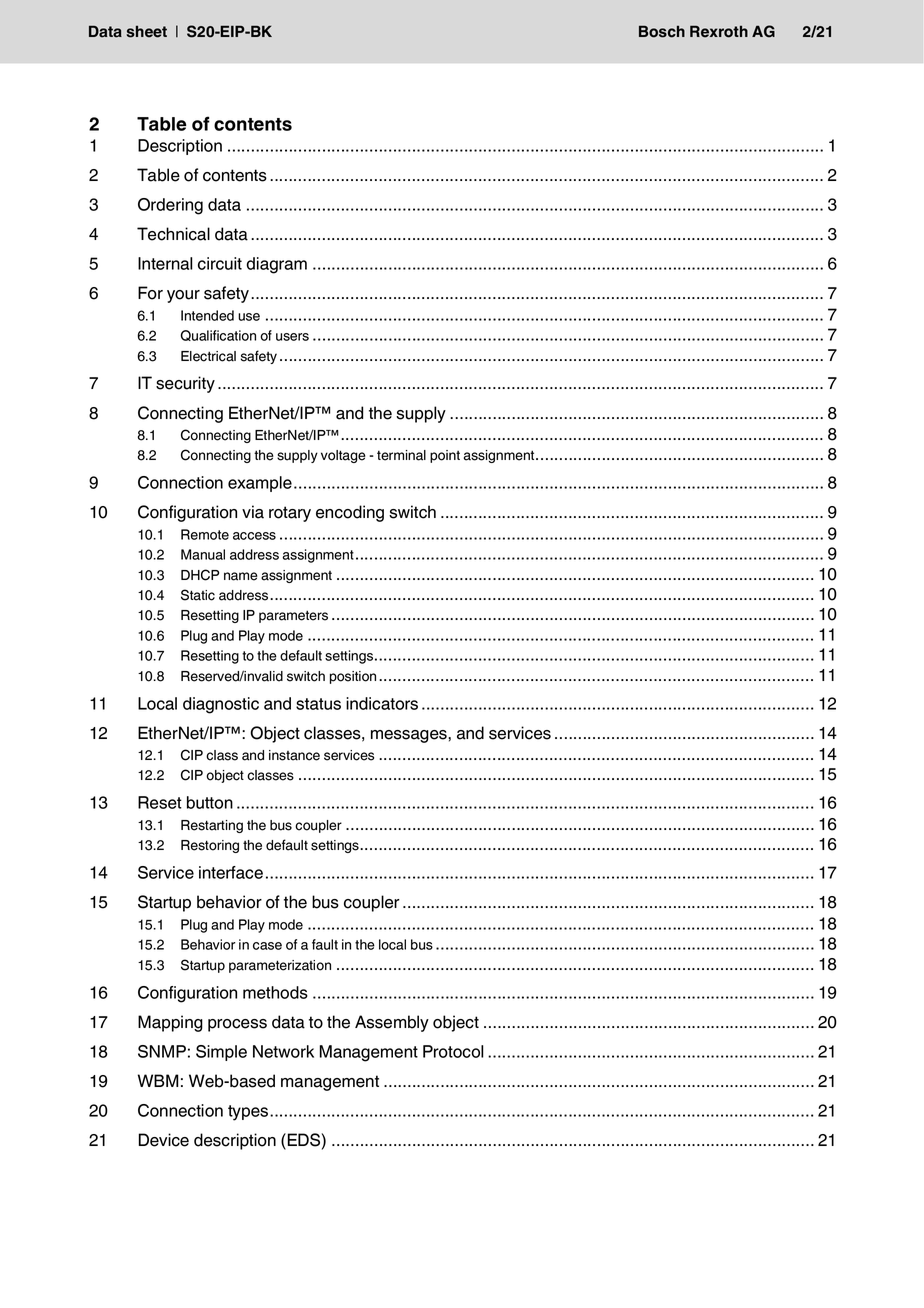 Image resolution: width=924 pixels, height=1308 pixels. Describe the element at coordinates (662, 32) in the screenshot. I see `Bosch` at that location.
